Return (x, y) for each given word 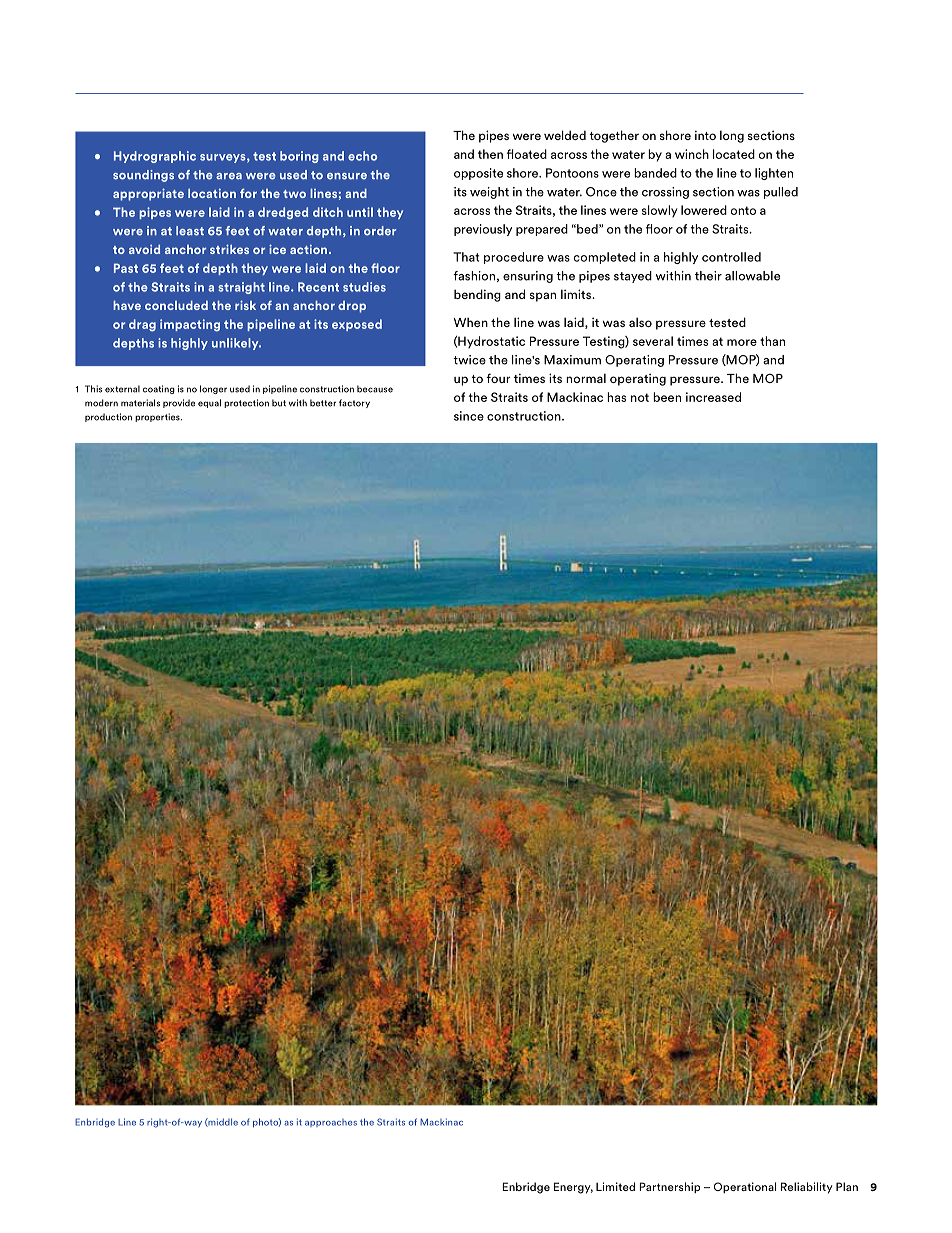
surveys (224, 158)
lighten (774, 174)
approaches (331, 1123)
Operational (745, 1187)
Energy (573, 1188)
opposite (478, 174)
